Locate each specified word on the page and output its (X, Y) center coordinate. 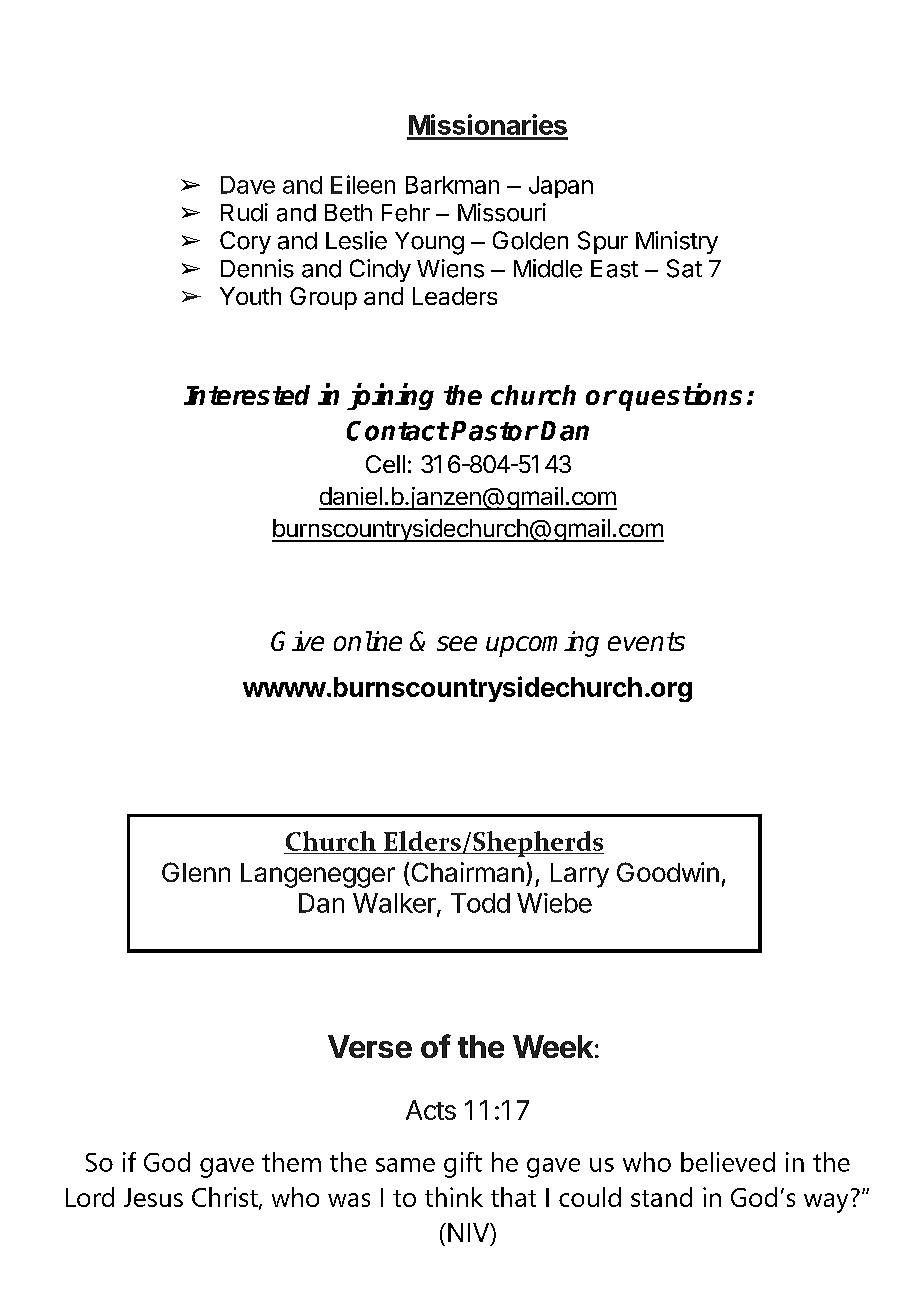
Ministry (677, 242)
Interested (247, 395)
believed (728, 1162)
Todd (480, 903)
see (457, 643)
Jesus (153, 1197)
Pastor (494, 431)
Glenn (196, 872)
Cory (245, 242)
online (368, 641)
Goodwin (668, 872)
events (646, 641)
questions (680, 397)
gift (463, 1165)
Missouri (502, 212)
